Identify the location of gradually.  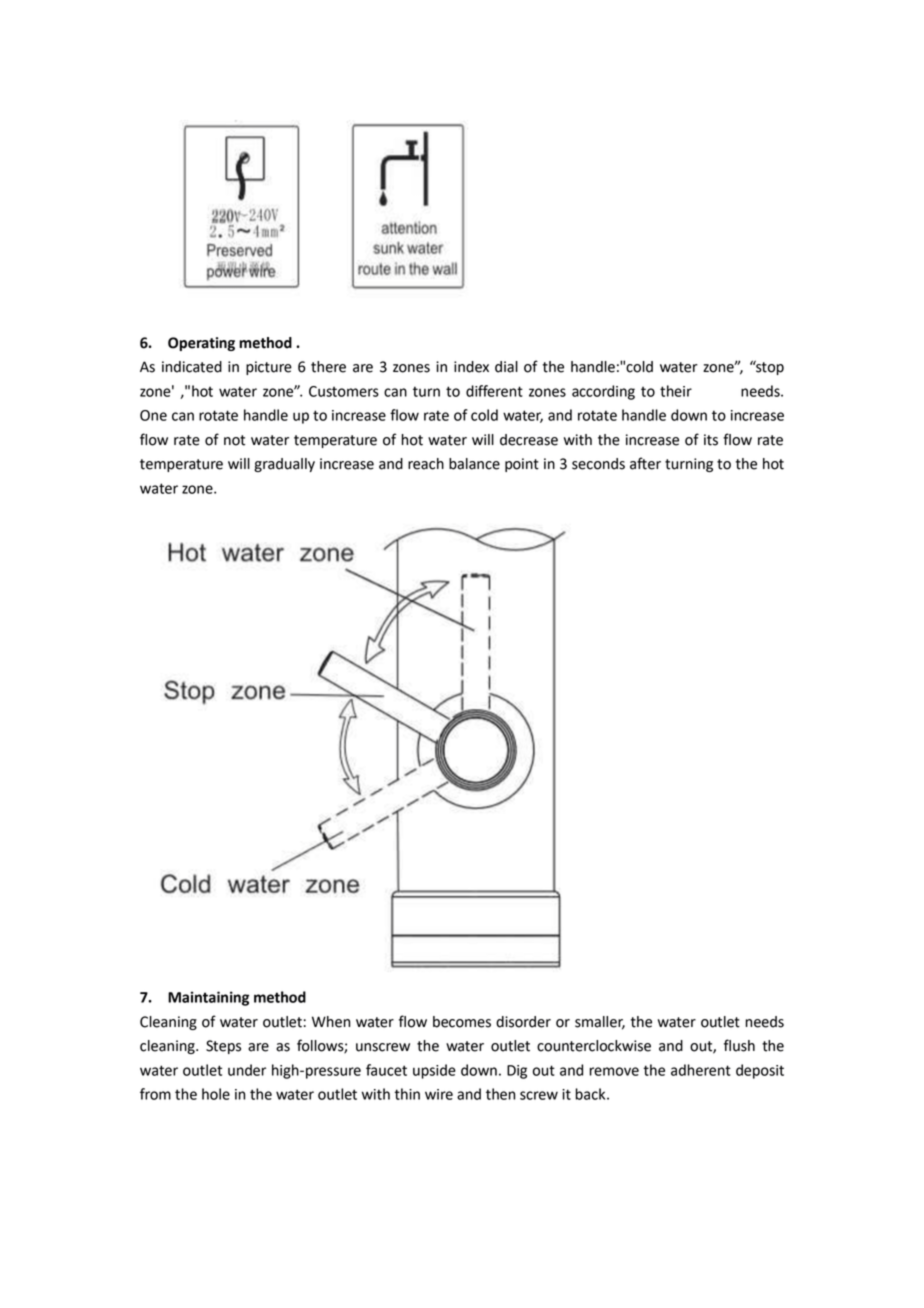
(284, 465).
